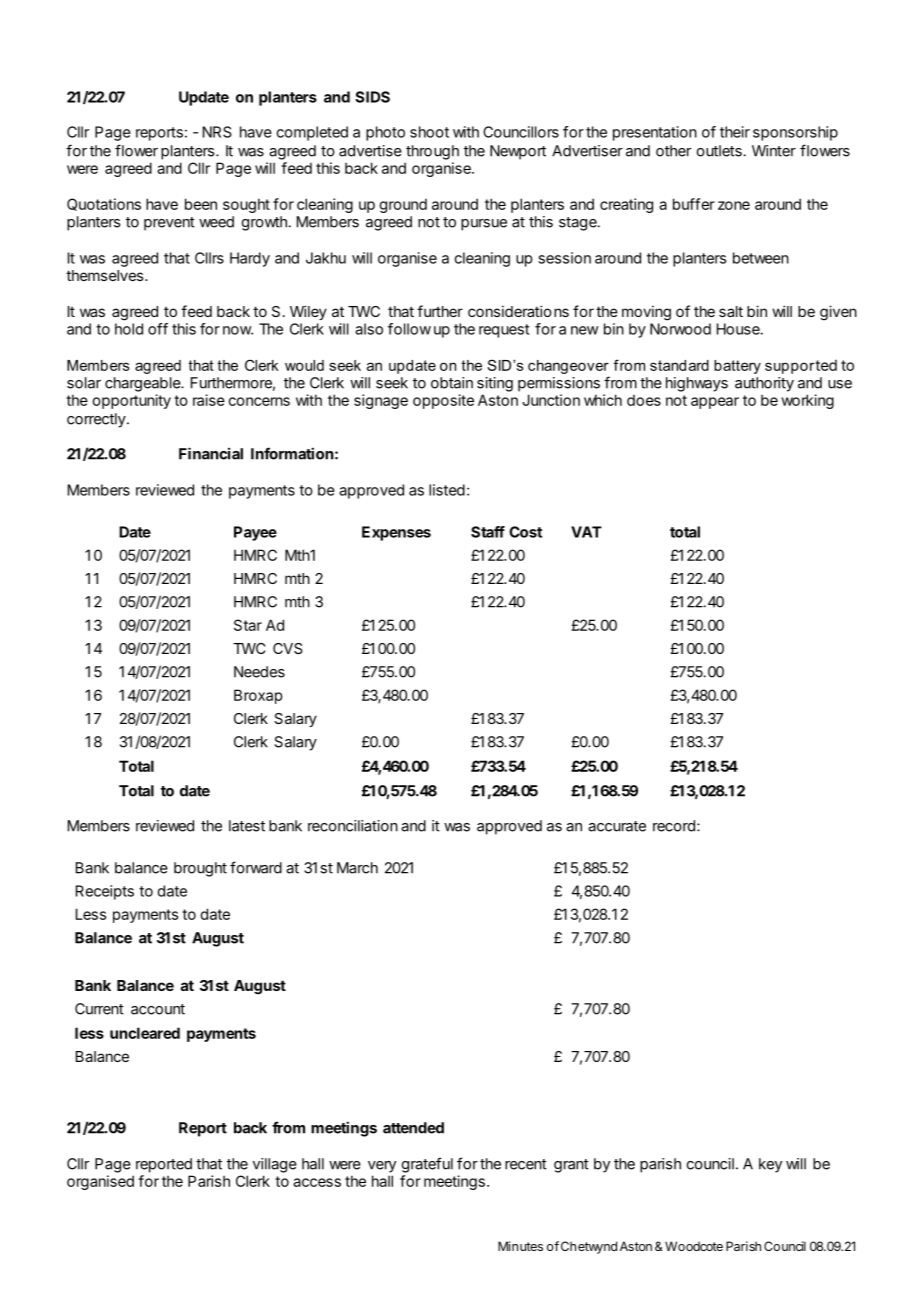 The image size is (924, 1308). What do you see at coordinates (288, 648) in the page?
I see `CVS` at bounding box center [288, 648].
